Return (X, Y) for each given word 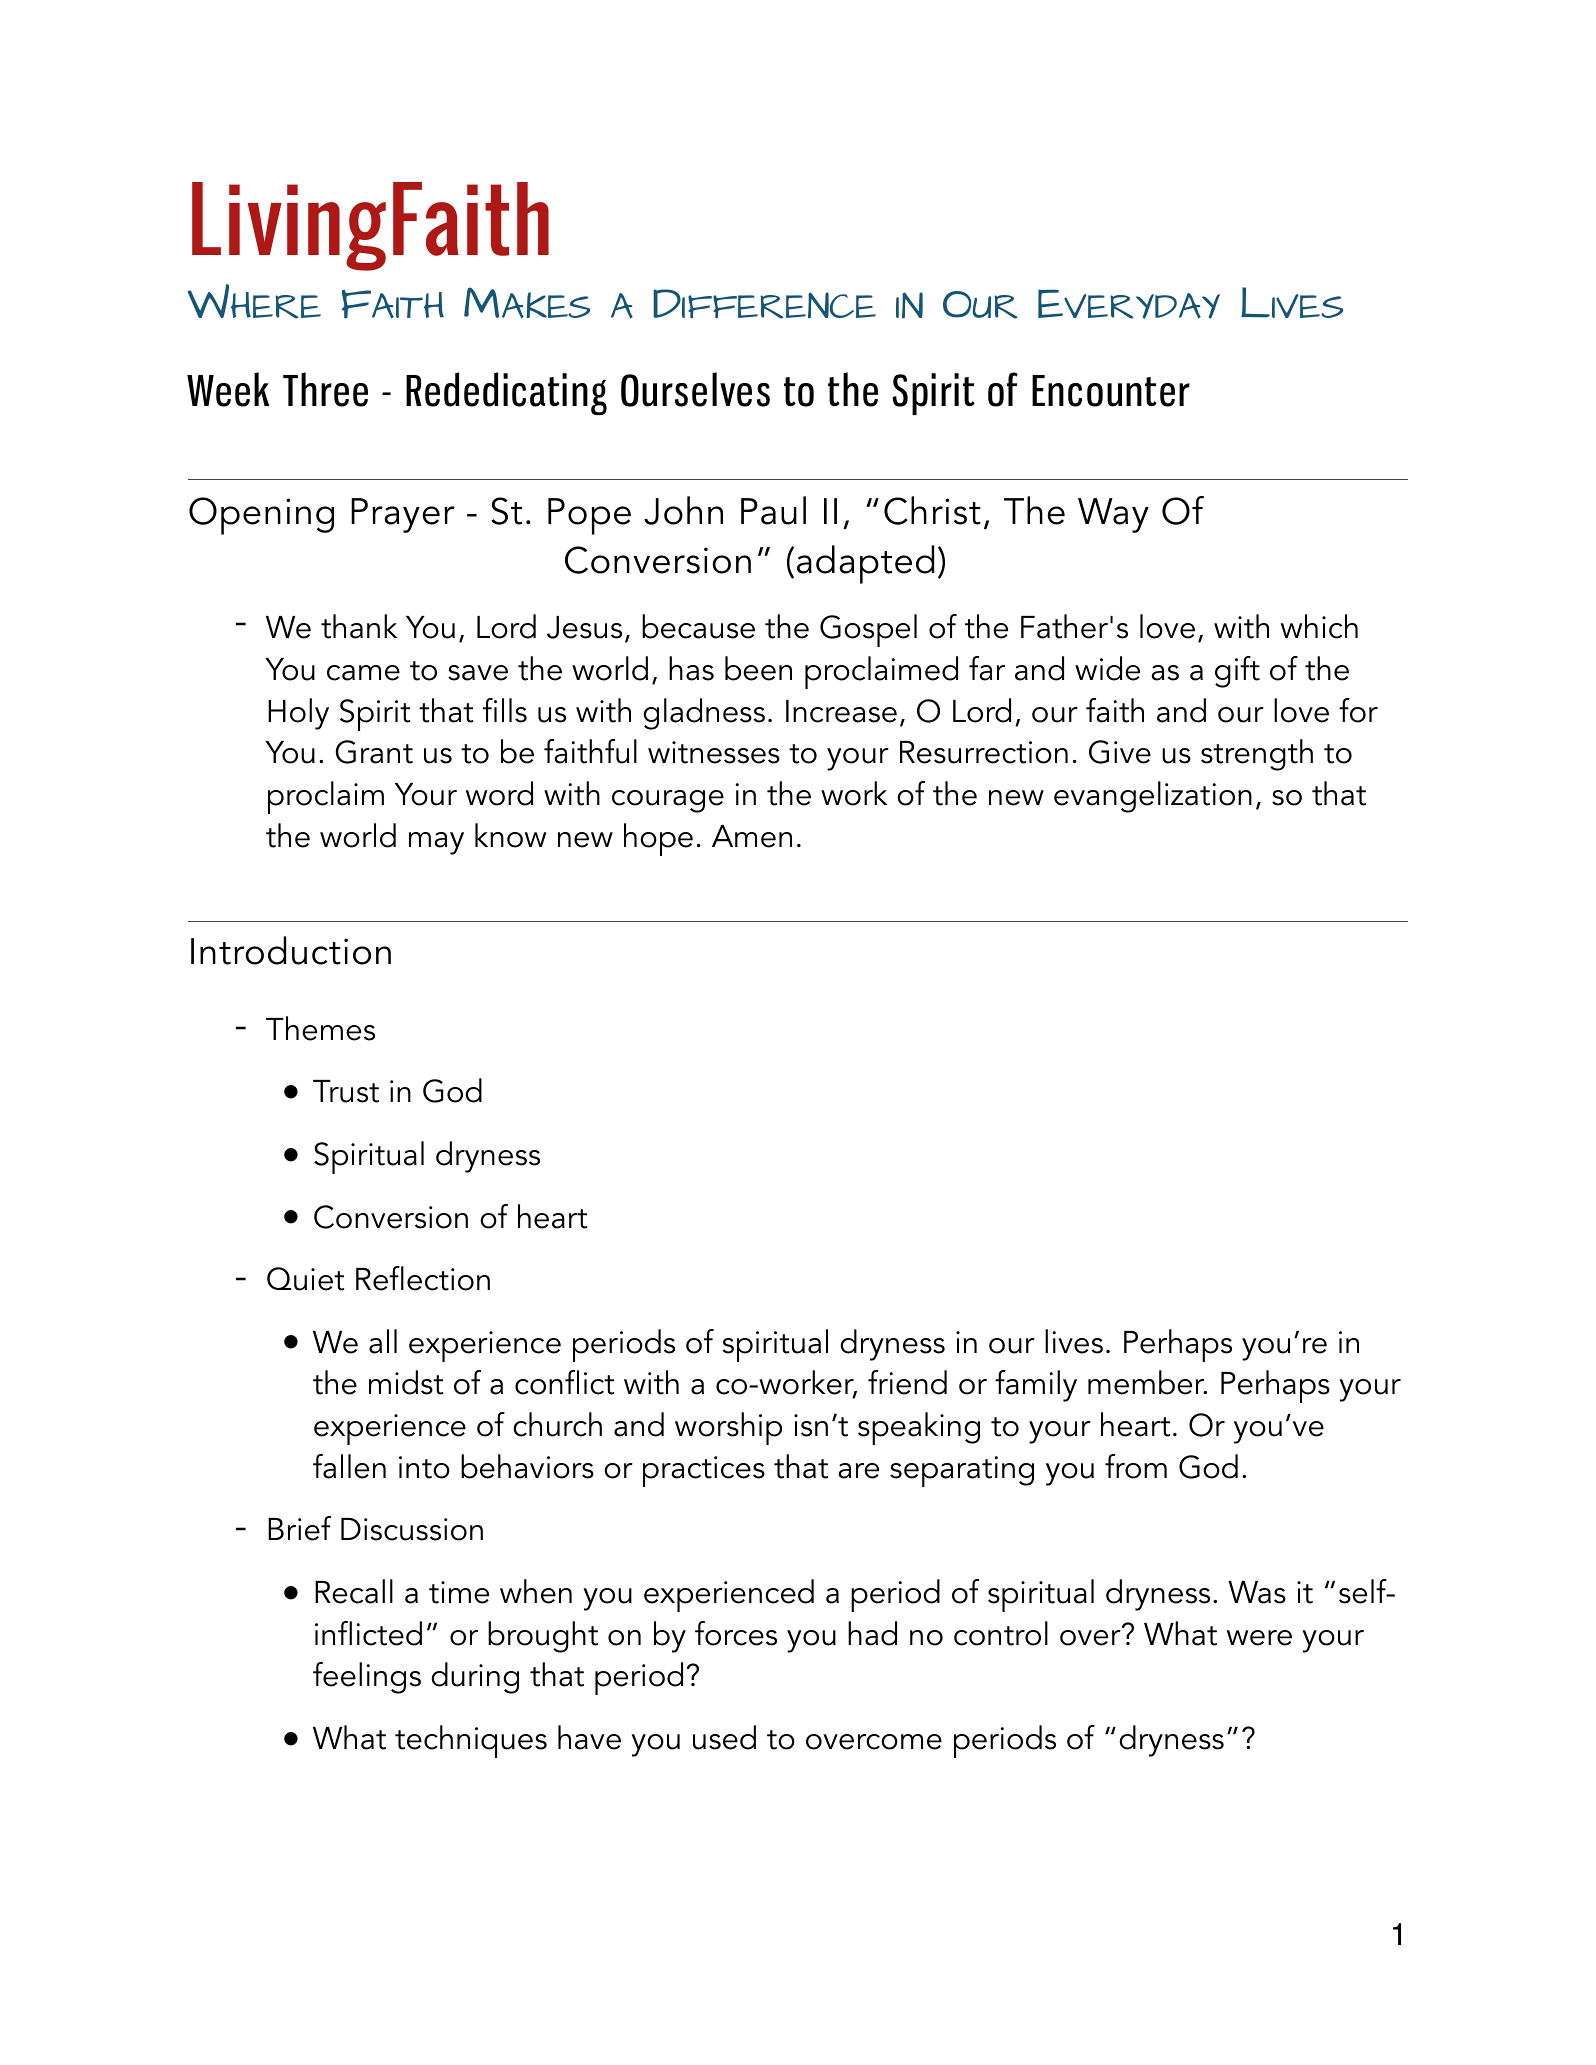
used (724, 1737)
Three (325, 389)
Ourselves (695, 389)
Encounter (1111, 391)
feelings (367, 1678)
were (1259, 1638)
